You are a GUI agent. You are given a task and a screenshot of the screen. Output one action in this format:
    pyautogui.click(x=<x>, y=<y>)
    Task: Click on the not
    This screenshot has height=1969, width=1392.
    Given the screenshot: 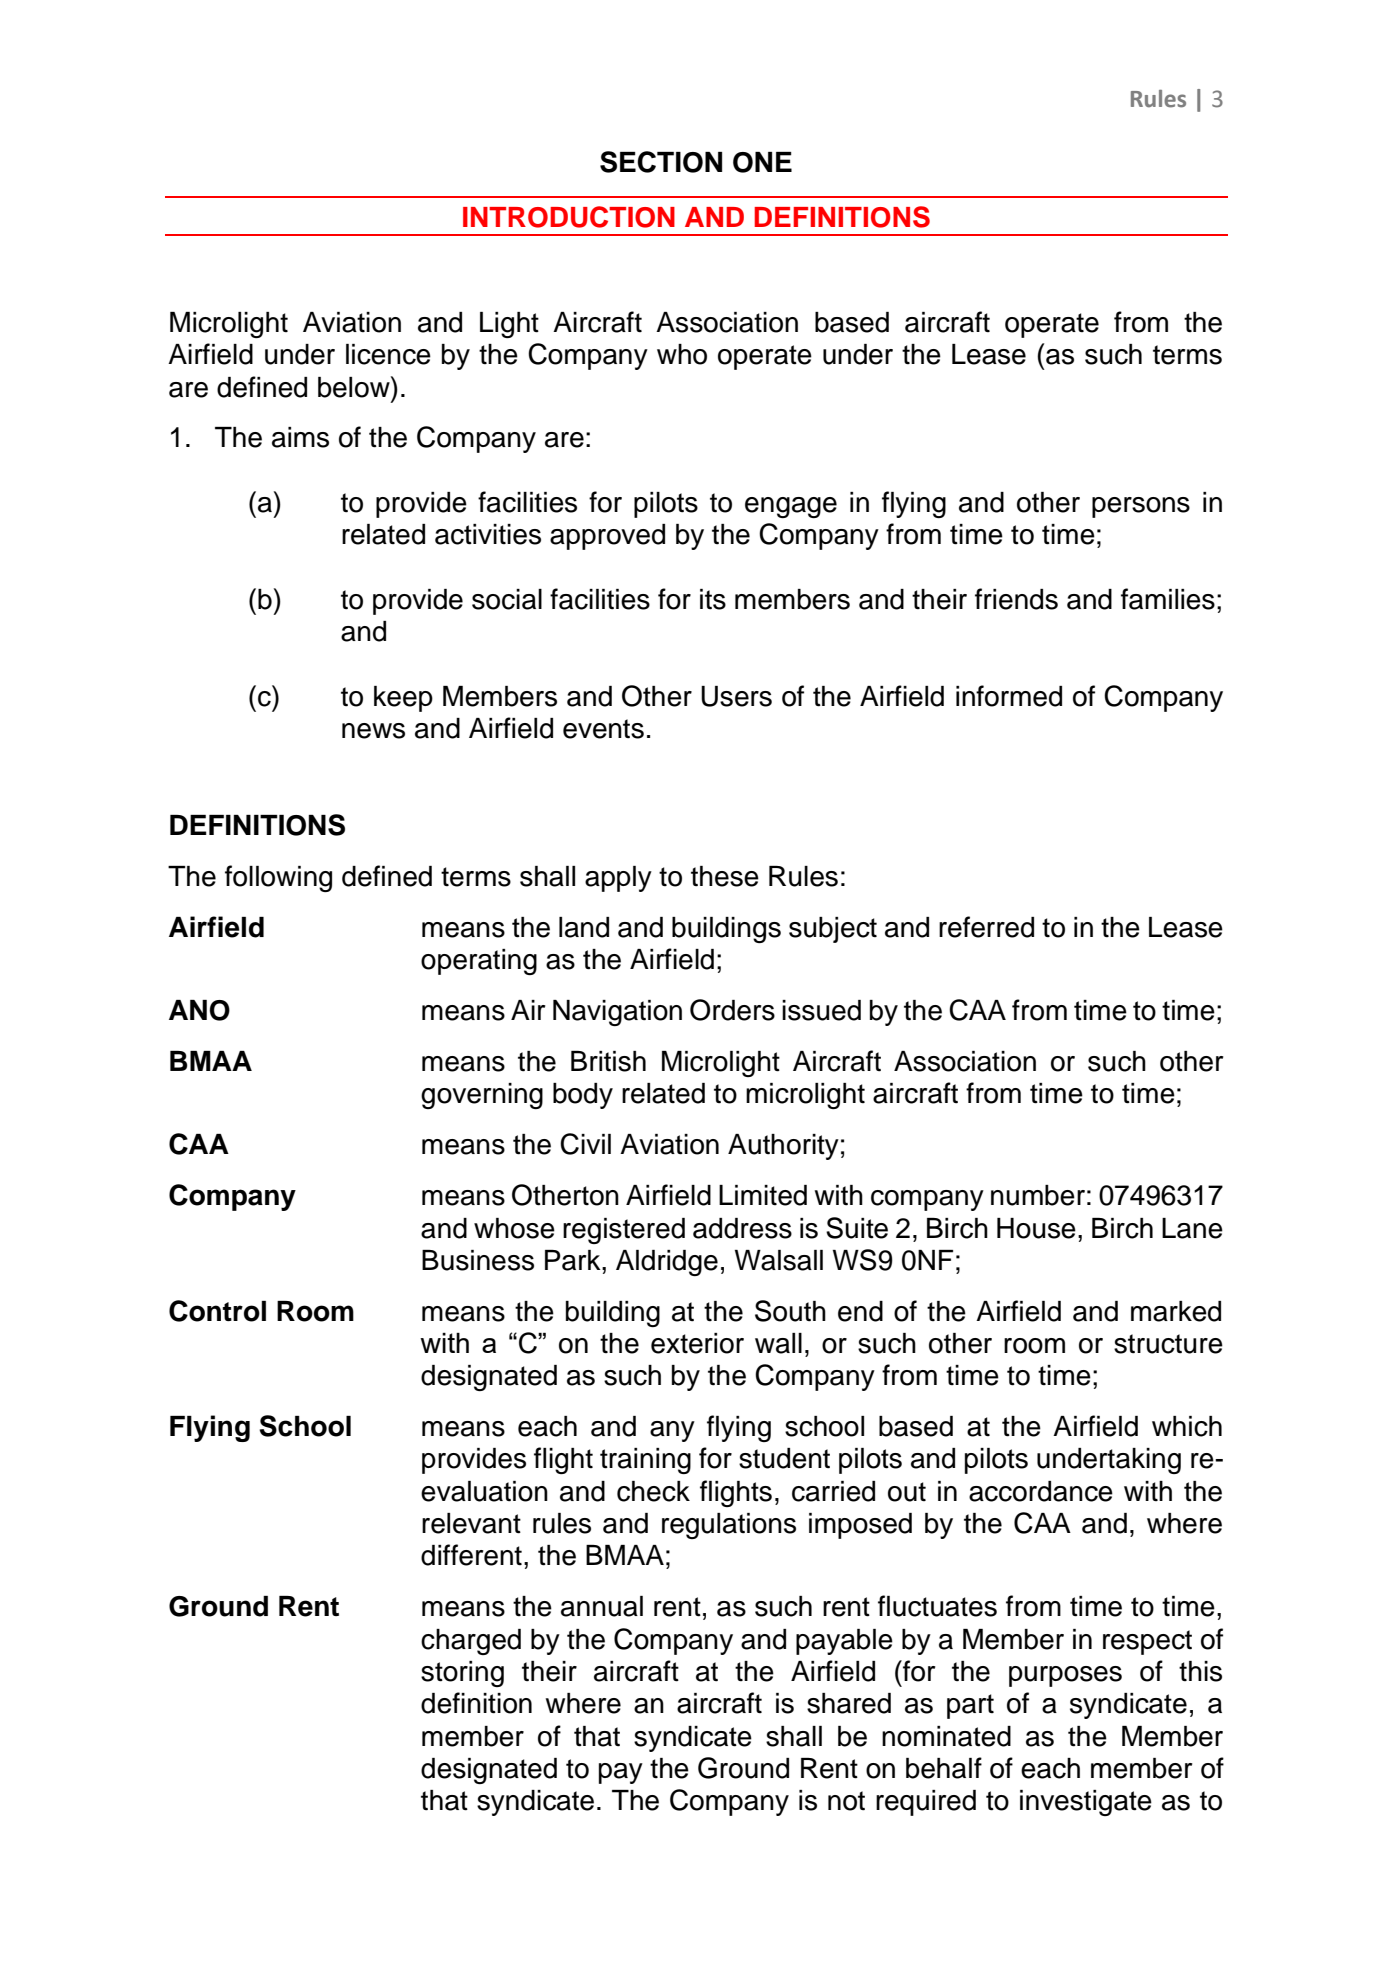 What is the action you would take?
    pyautogui.click(x=846, y=1801)
